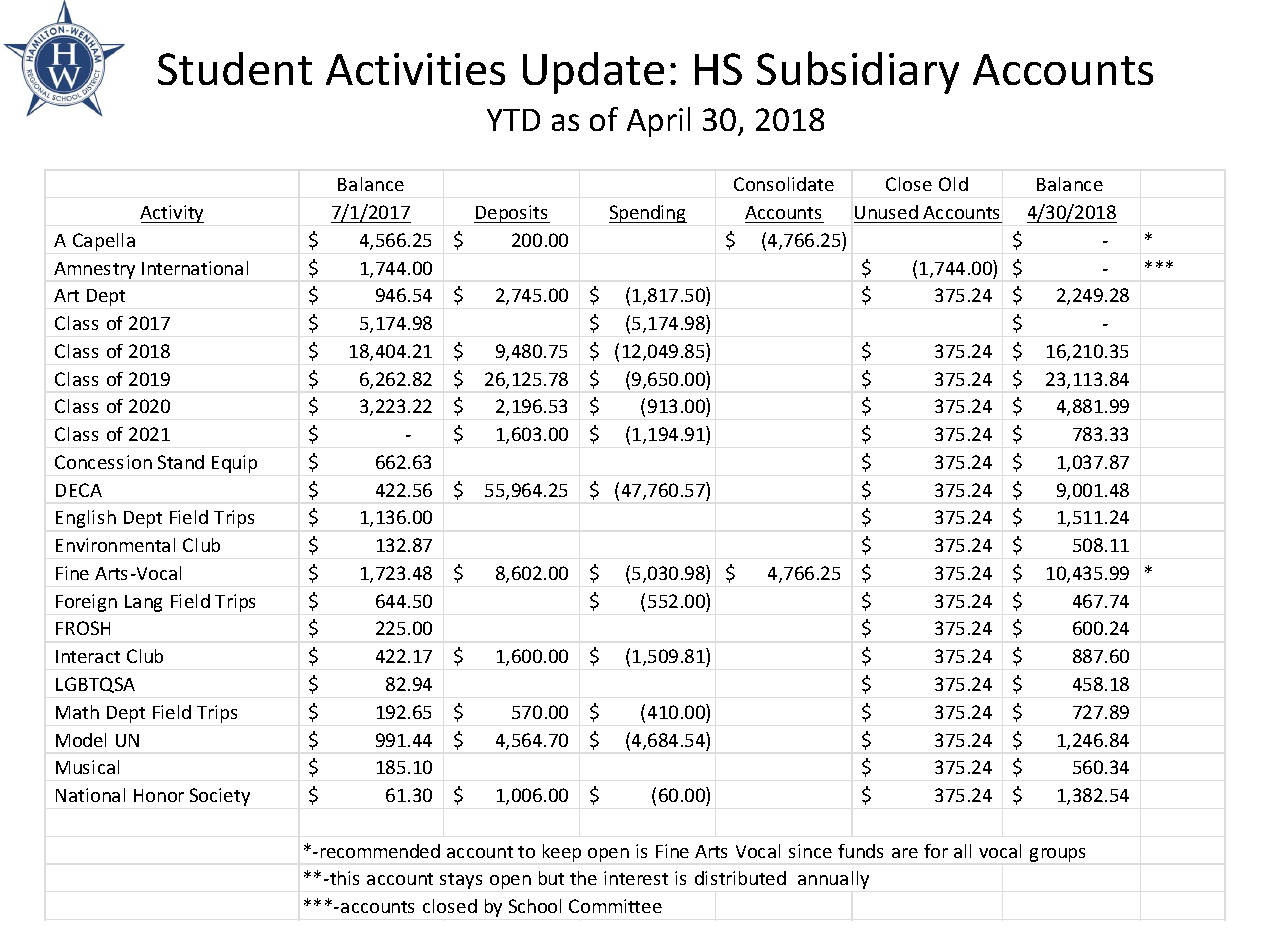 This document has width=1270, height=952. What do you see at coordinates (343, 878) in the document?
I see `this` at bounding box center [343, 878].
